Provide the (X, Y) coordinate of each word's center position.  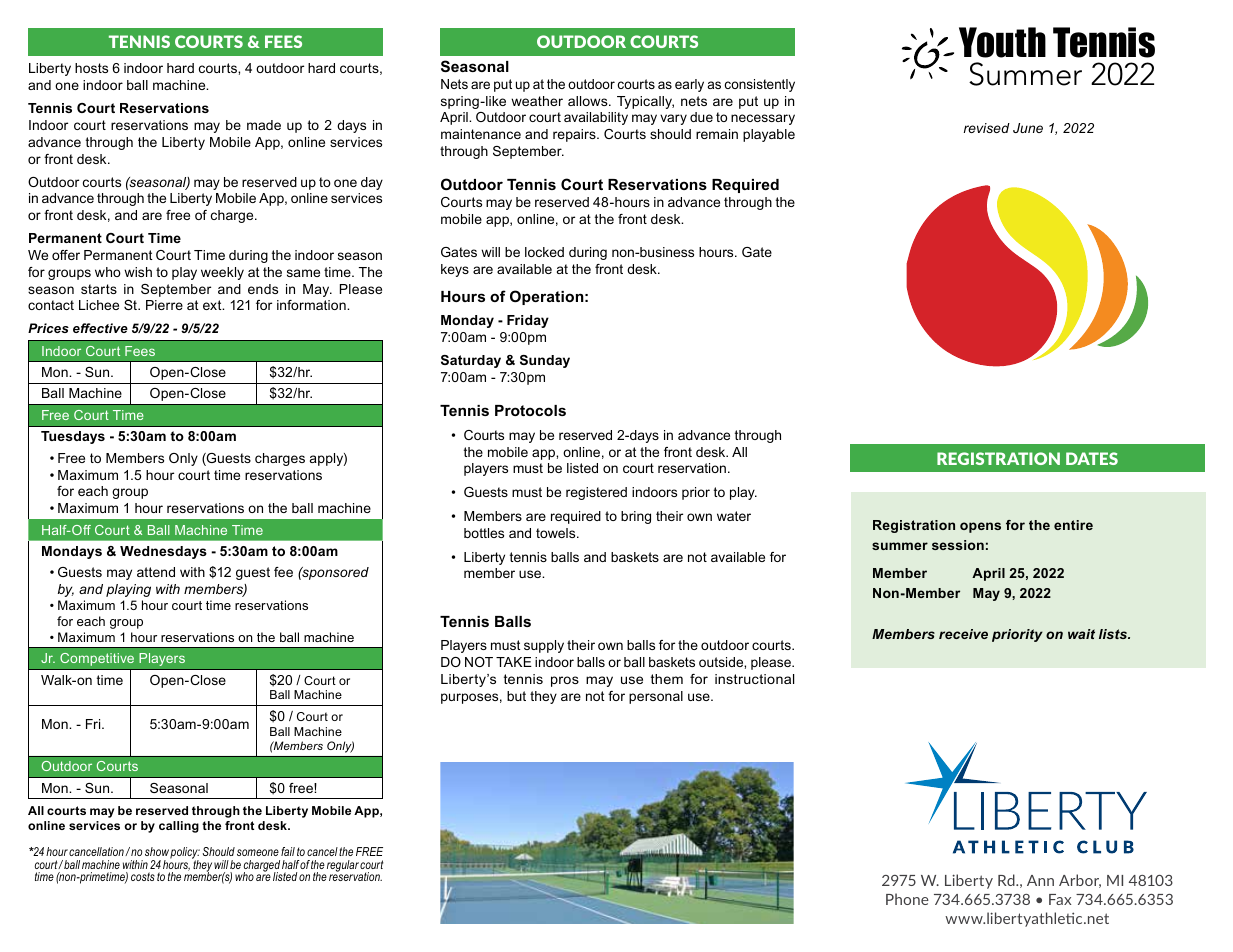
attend (156, 572)
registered (596, 493)
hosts (91, 68)
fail (288, 851)
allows (589, 101)
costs (143, 876)
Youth (1002, 42)
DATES (1092, 458)
